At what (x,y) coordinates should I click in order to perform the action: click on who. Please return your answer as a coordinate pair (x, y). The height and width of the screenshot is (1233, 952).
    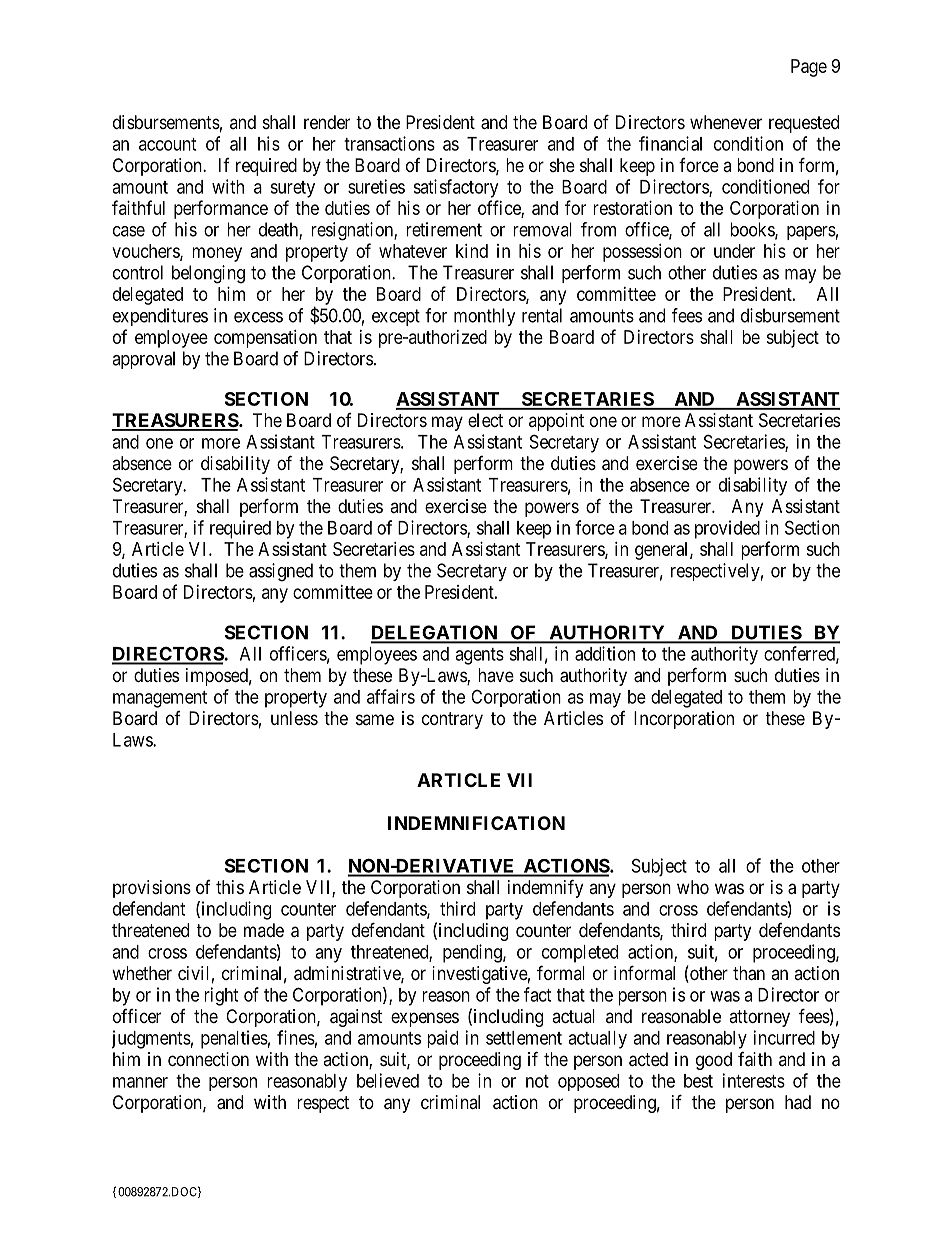
    Looking at the image, I should click on (693, 887).
